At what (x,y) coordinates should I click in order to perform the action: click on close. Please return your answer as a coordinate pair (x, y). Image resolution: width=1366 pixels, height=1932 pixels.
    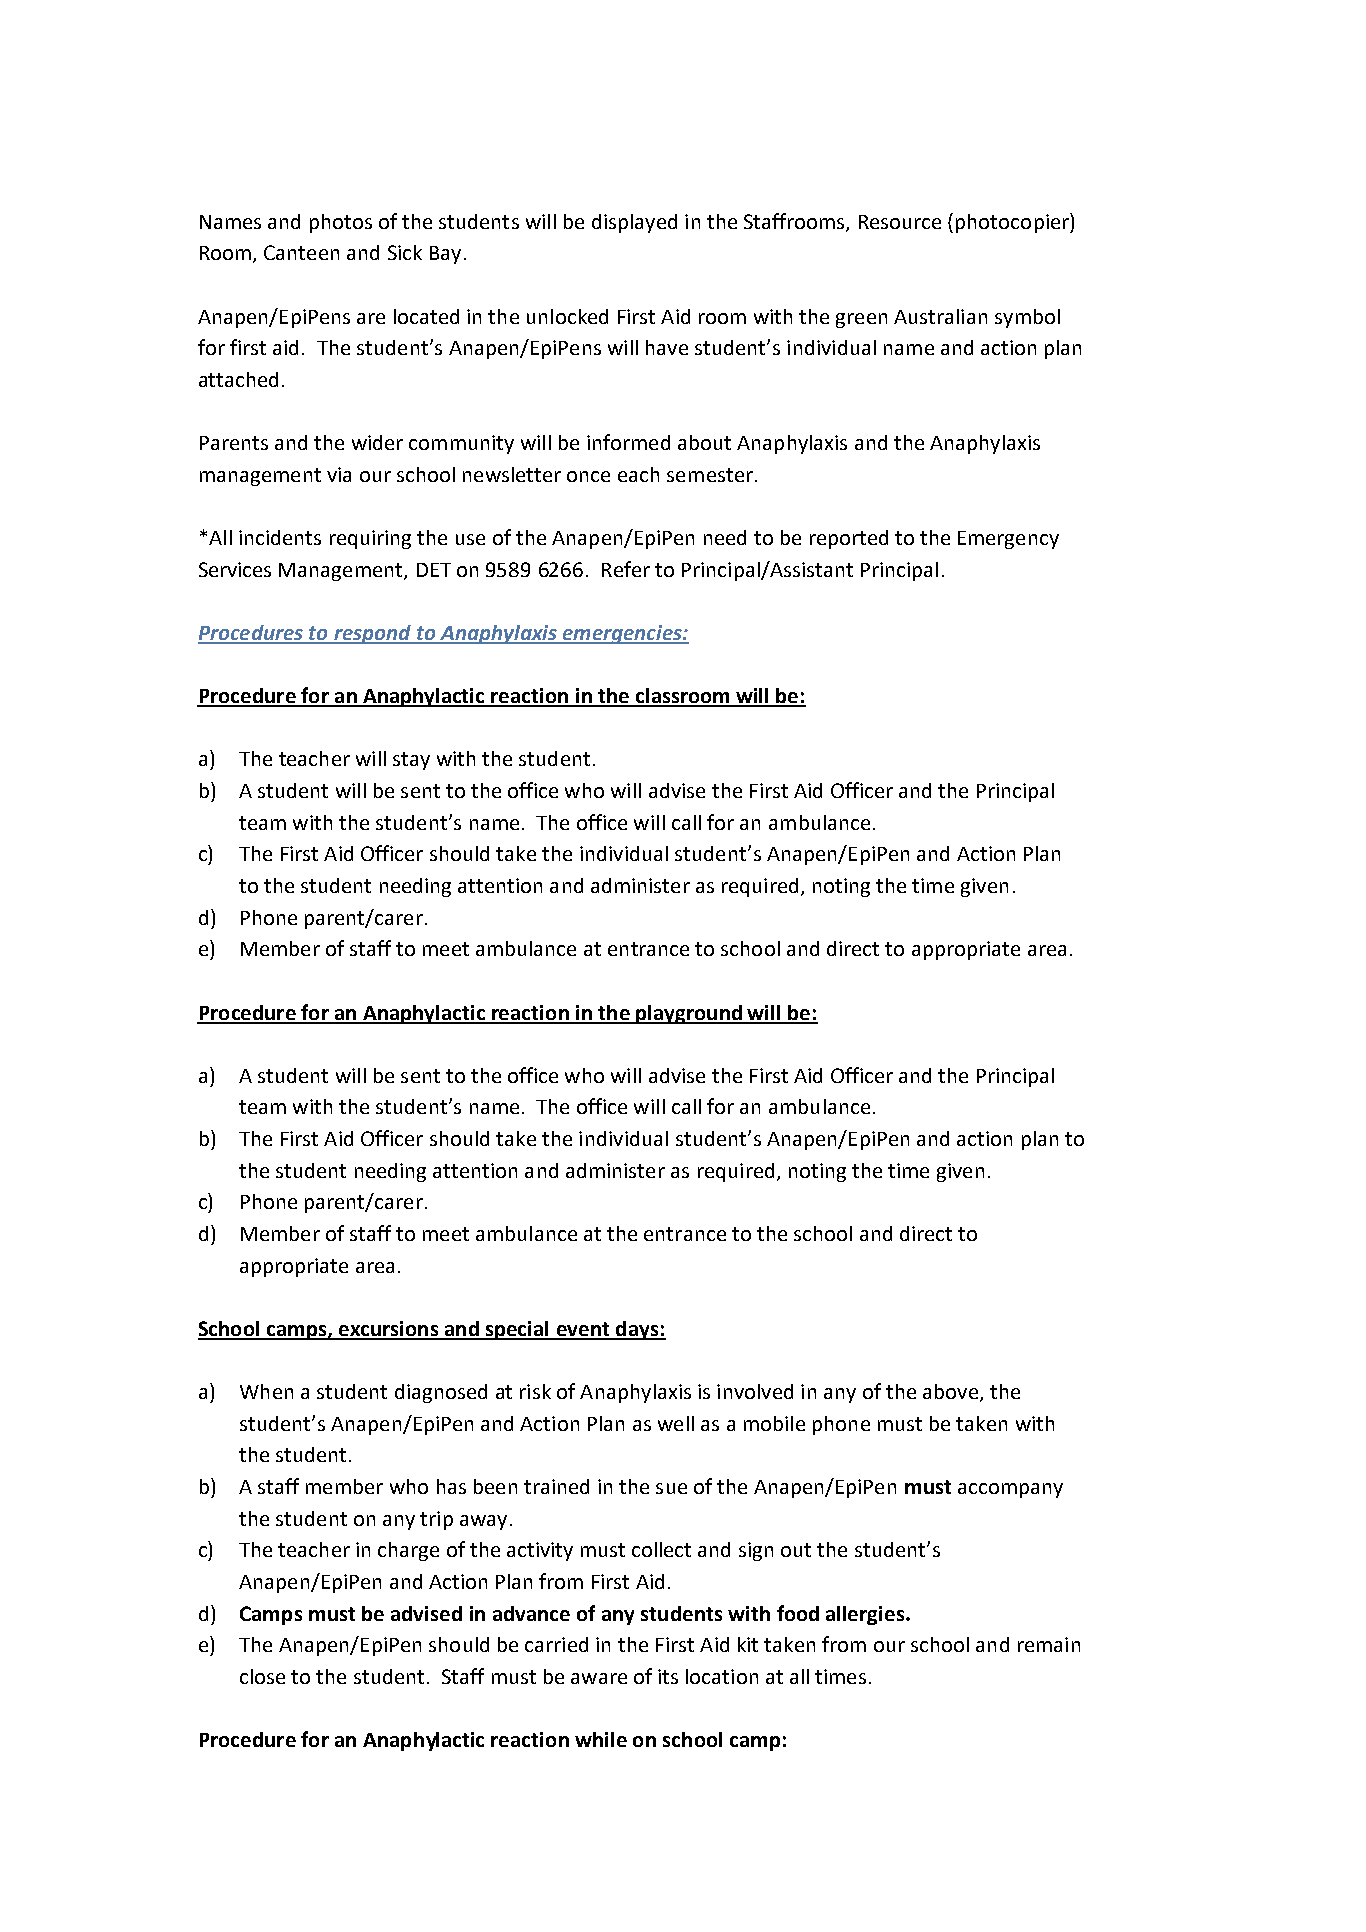
    Looking at the image, I should click on (262, 1676).
